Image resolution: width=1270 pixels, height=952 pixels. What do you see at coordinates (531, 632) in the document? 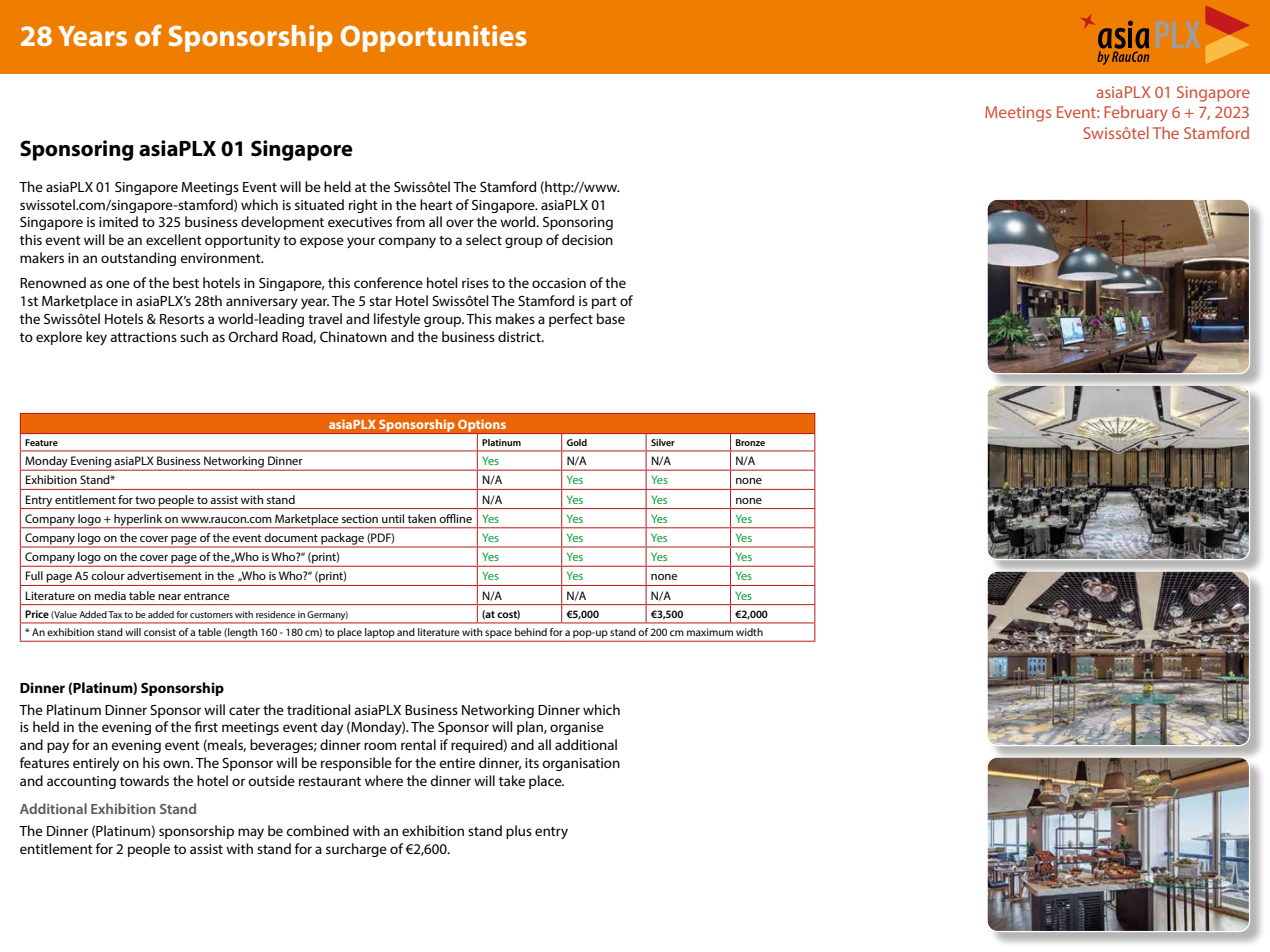
I see `behind` at bounding box center [531, 632].
